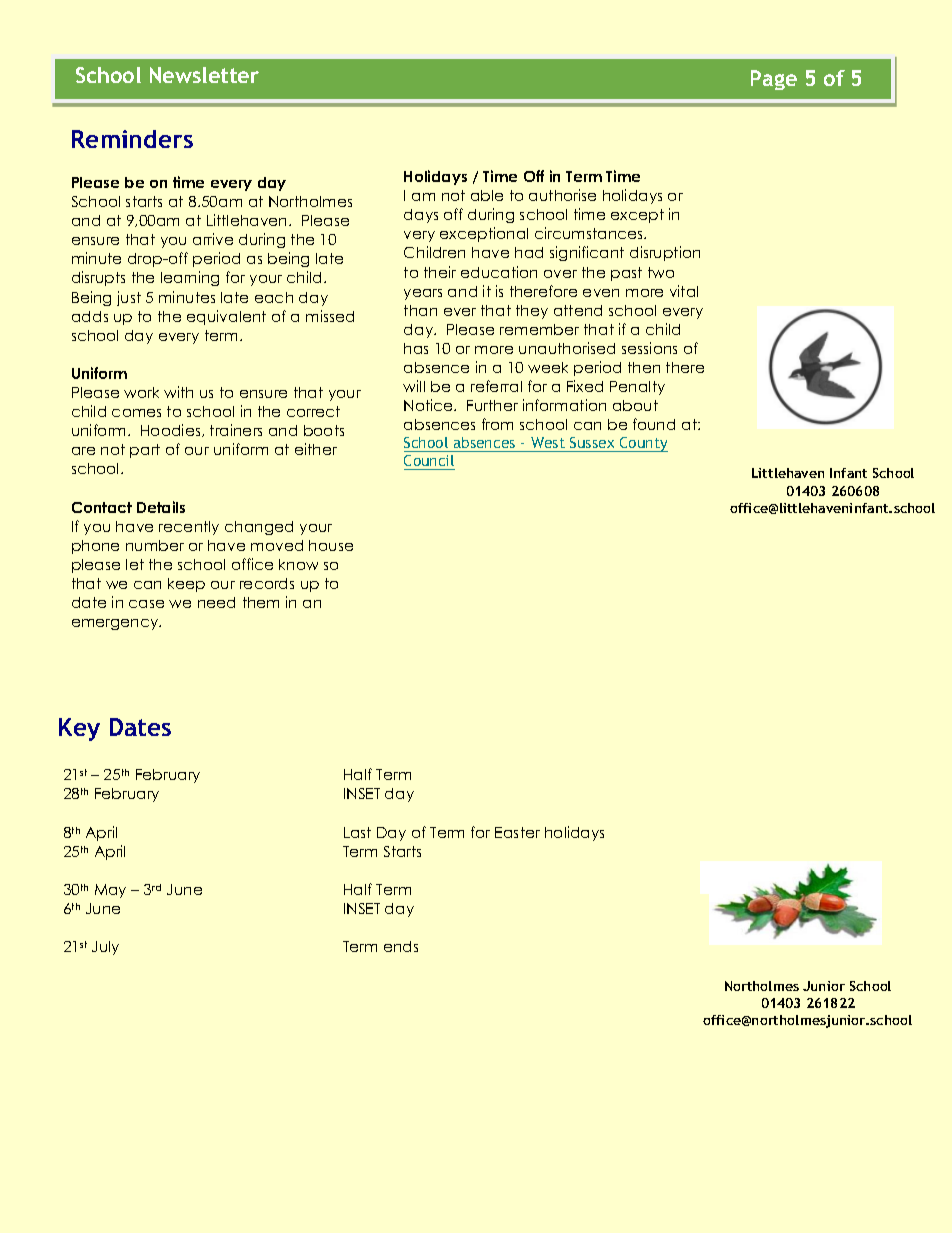 This document has width=952, height=1233. Describe the element at coordinates (132, 139) in the document. I see `Reminders` at that location.
